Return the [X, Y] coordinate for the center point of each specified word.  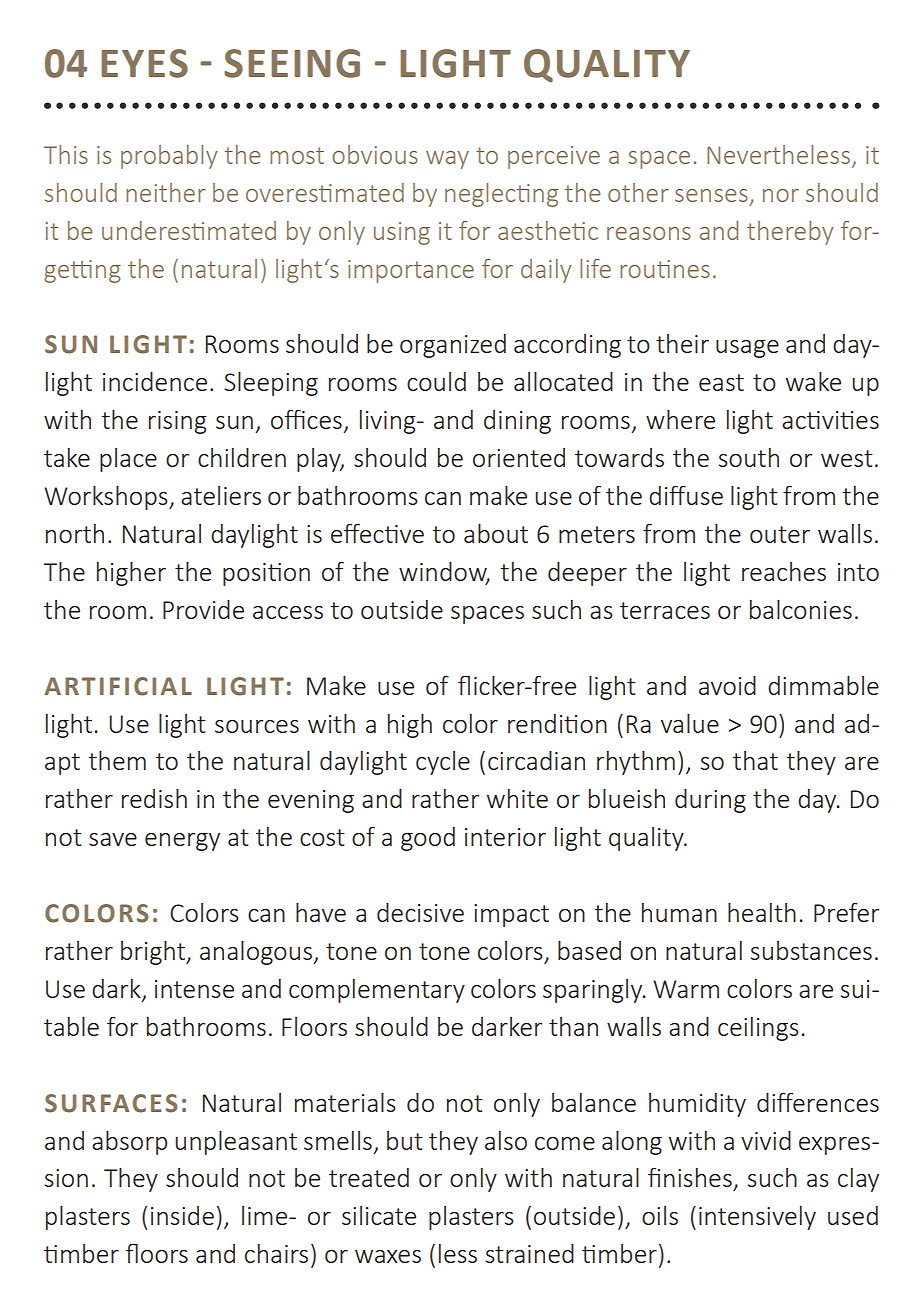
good [428, 839]
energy [182, 842]
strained [530, 1253]
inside [182, 1215]
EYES [144, 63]
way [447, 160]
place [128, 460]
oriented [519, 457]
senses [711, 195]
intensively [757, 1218]
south [749, 457]
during [710, 801]
